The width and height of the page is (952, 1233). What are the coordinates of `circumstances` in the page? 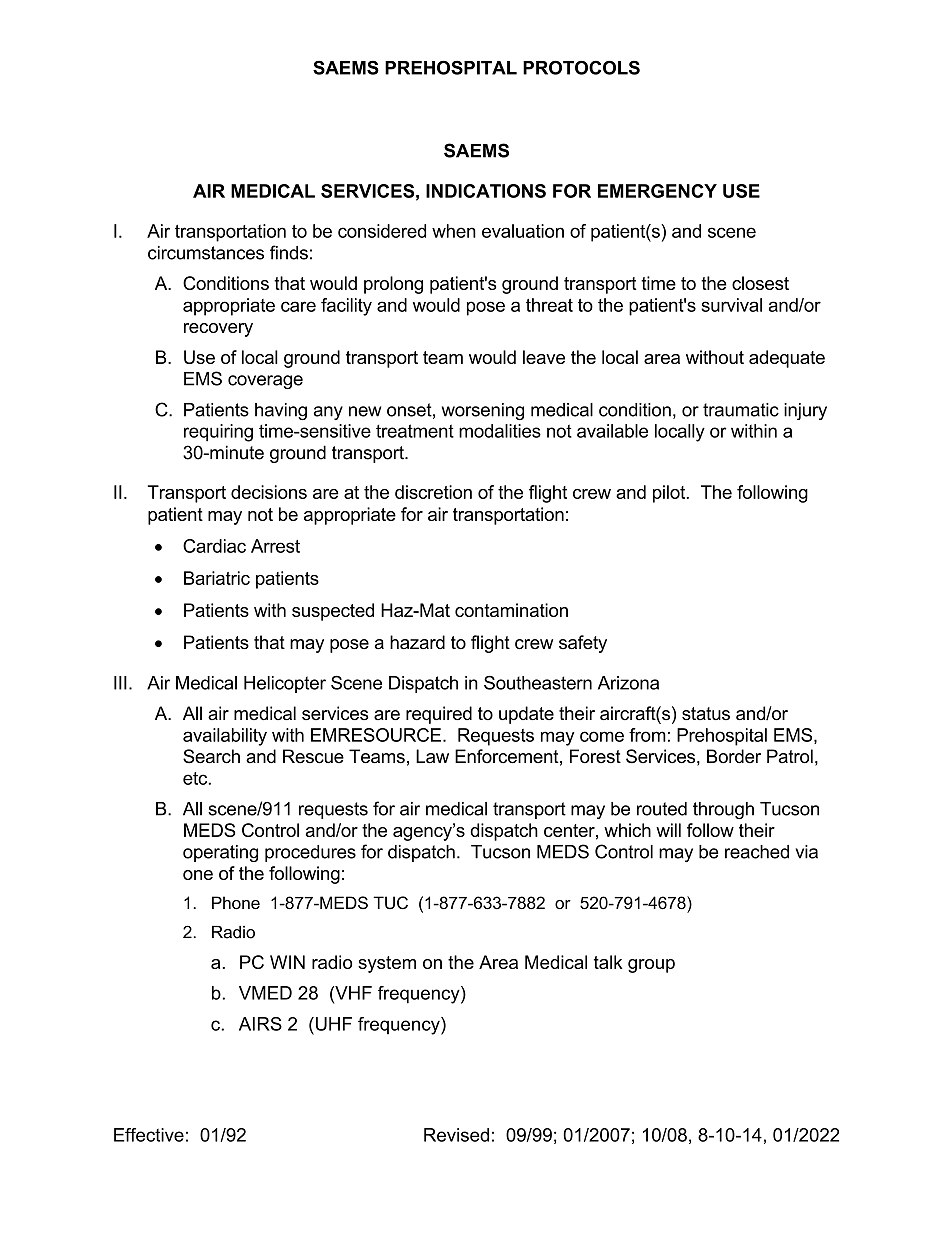 It's located at (206, 253).
